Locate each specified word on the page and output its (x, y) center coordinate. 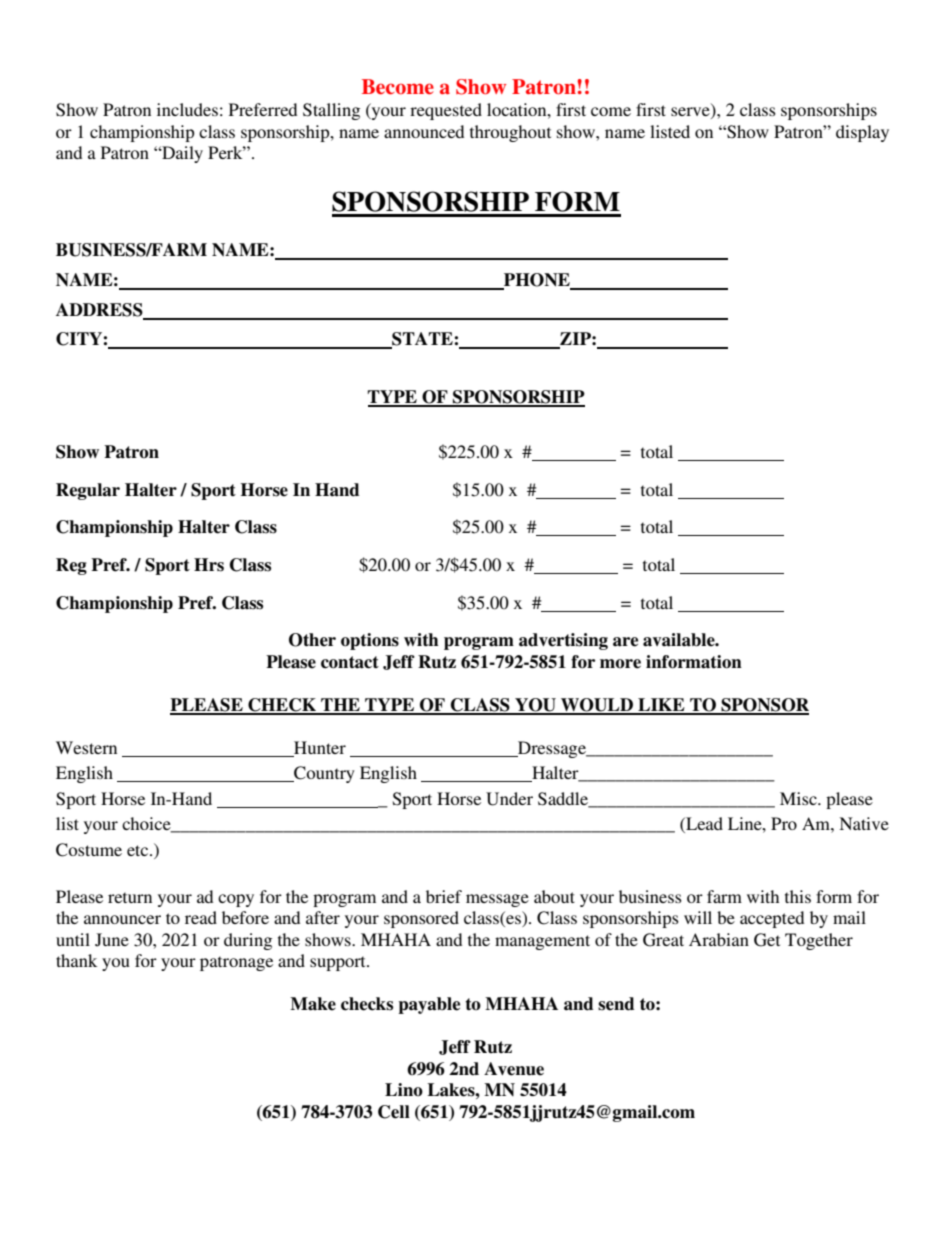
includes (187, 109)
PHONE (537, 281)
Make (313, 1004)
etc (139, 850)
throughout (510, 133)
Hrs (209, 565)
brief (444, 896)
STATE (422, 340)
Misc (799, 798)
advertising (563, 641)
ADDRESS (100, 311)
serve (691, 113)
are (625, 642)
